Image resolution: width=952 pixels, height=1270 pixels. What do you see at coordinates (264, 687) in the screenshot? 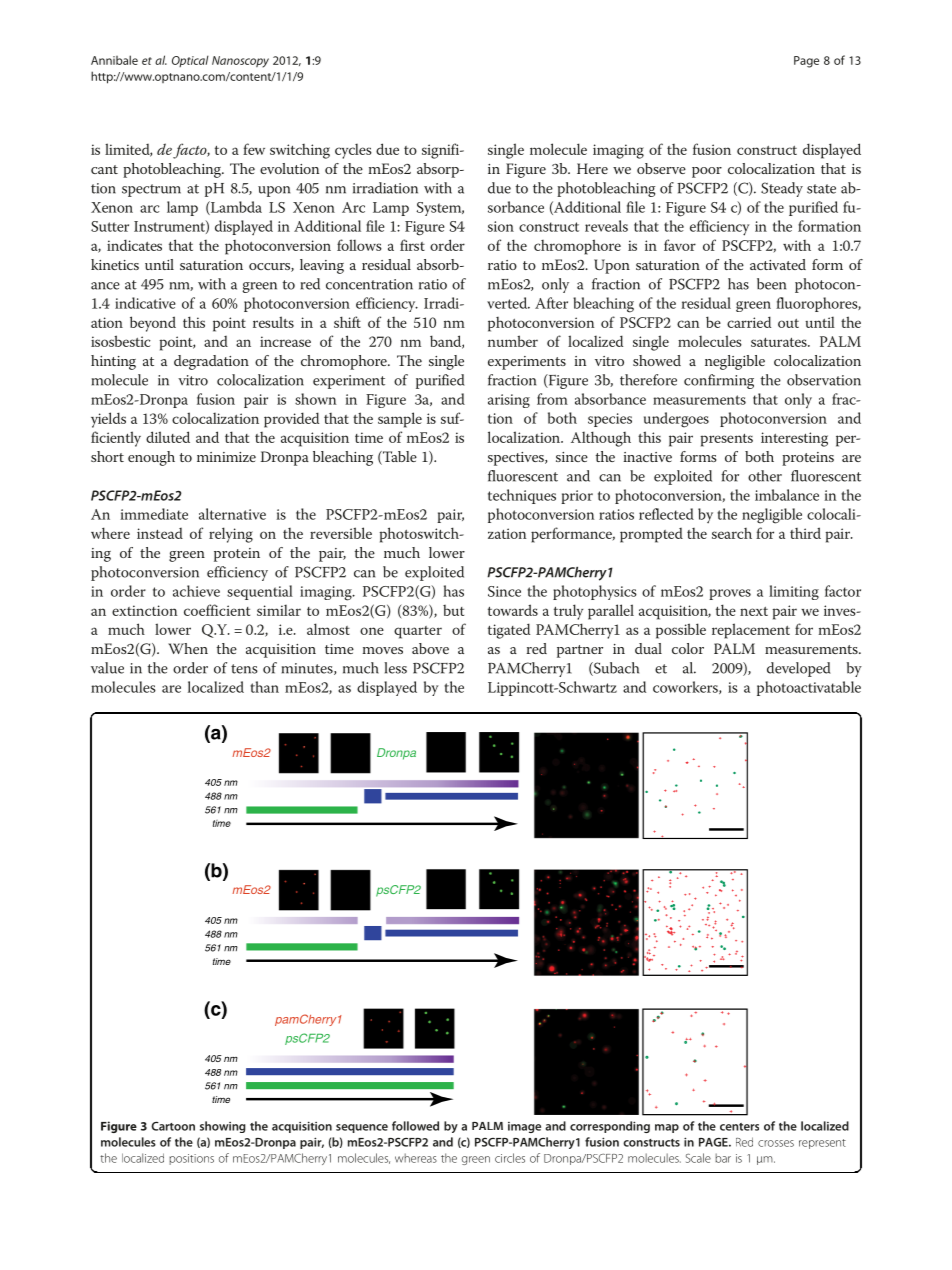
I see `than` at bounding box center [264, 687].
